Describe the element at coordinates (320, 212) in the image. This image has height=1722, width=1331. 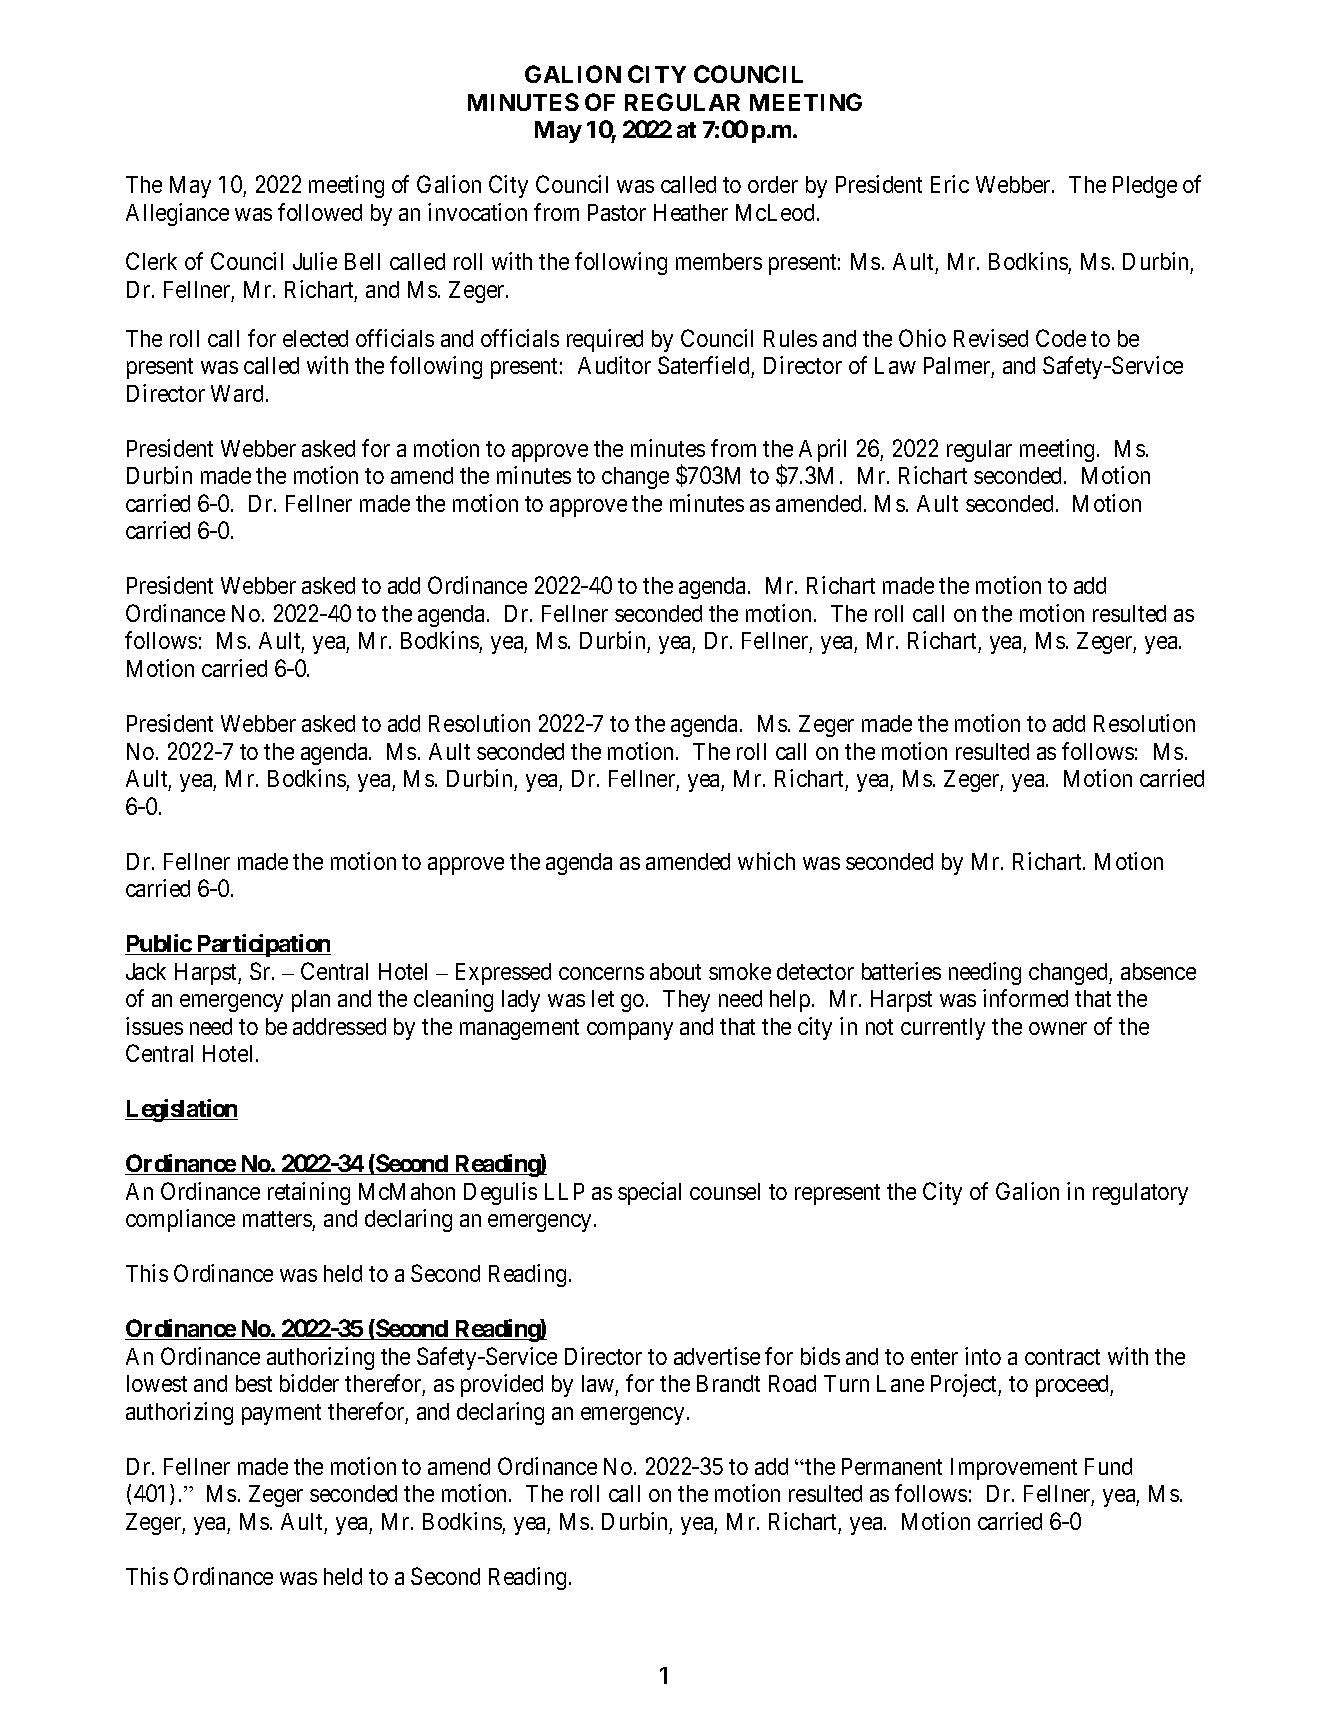
I see `followed` at that location.
